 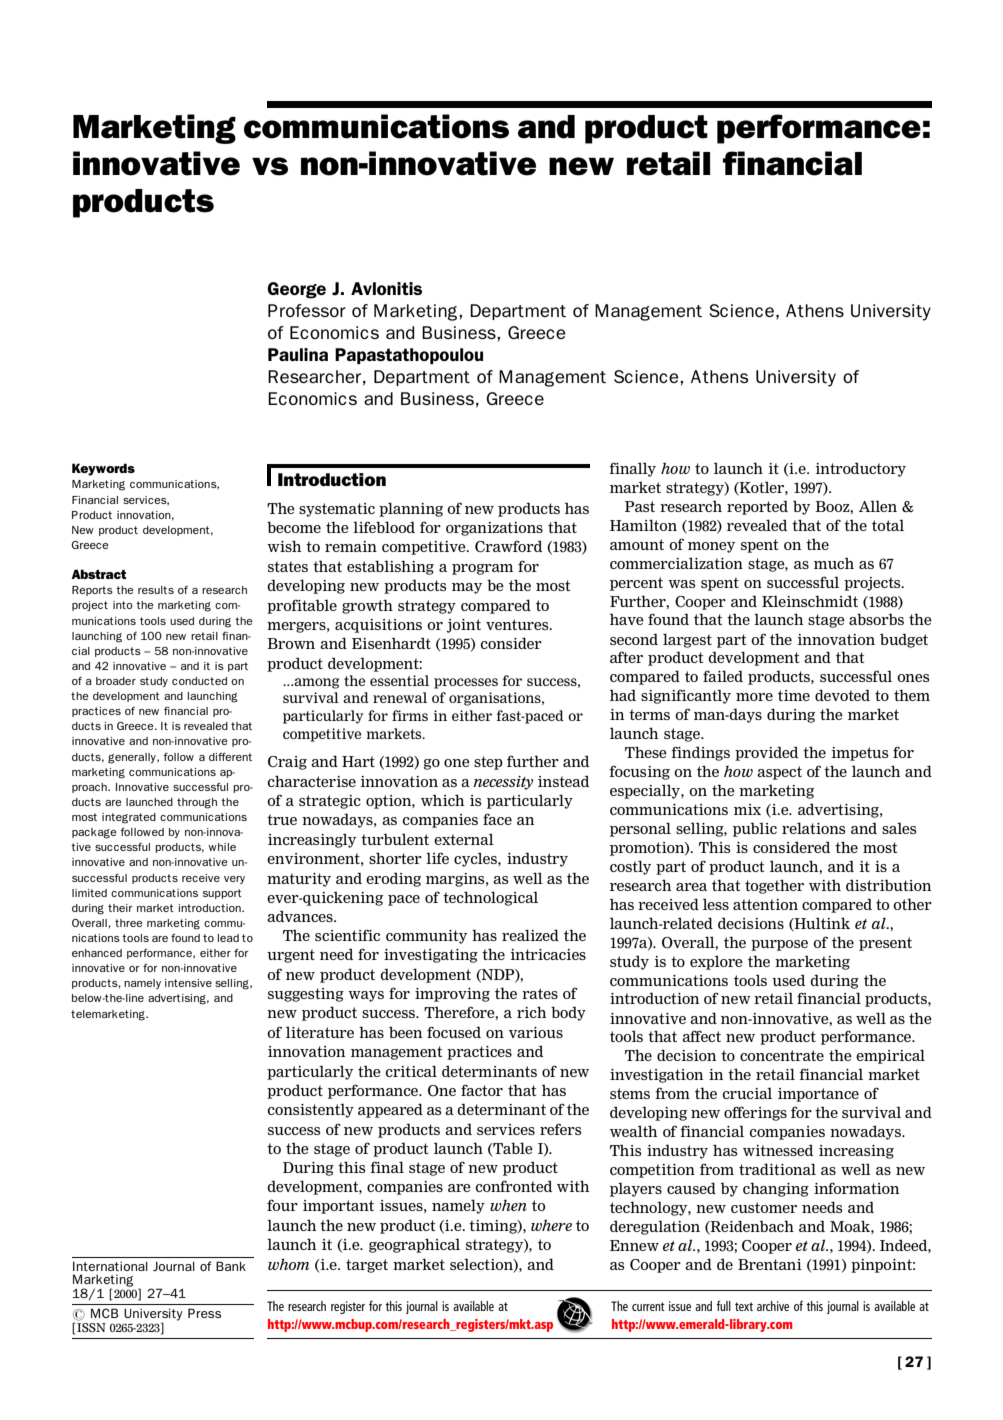 I want to click on support, so click(x=222, y=894).
